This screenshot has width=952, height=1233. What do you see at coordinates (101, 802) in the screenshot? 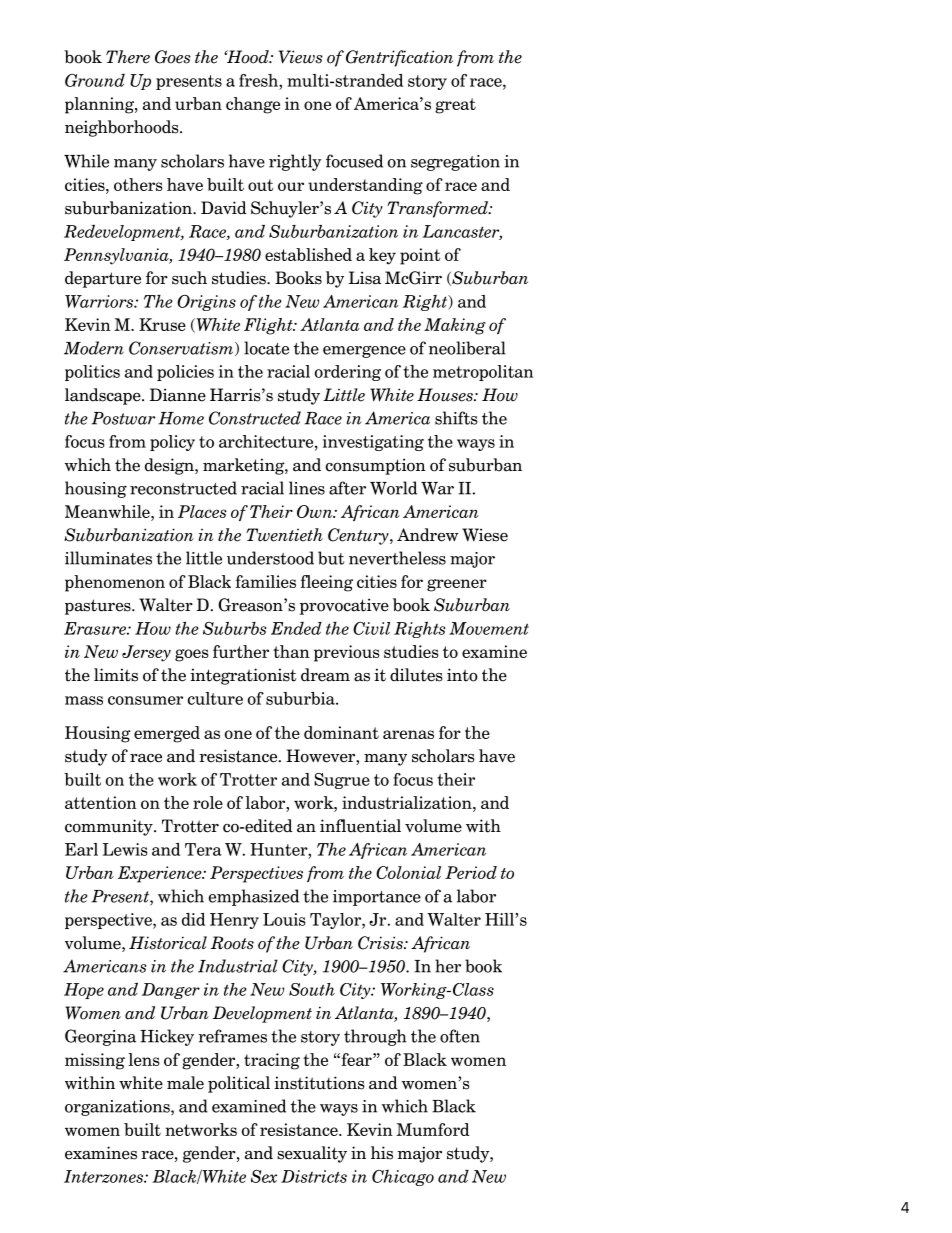
I see `attention` at bounding box center [101, 802].
